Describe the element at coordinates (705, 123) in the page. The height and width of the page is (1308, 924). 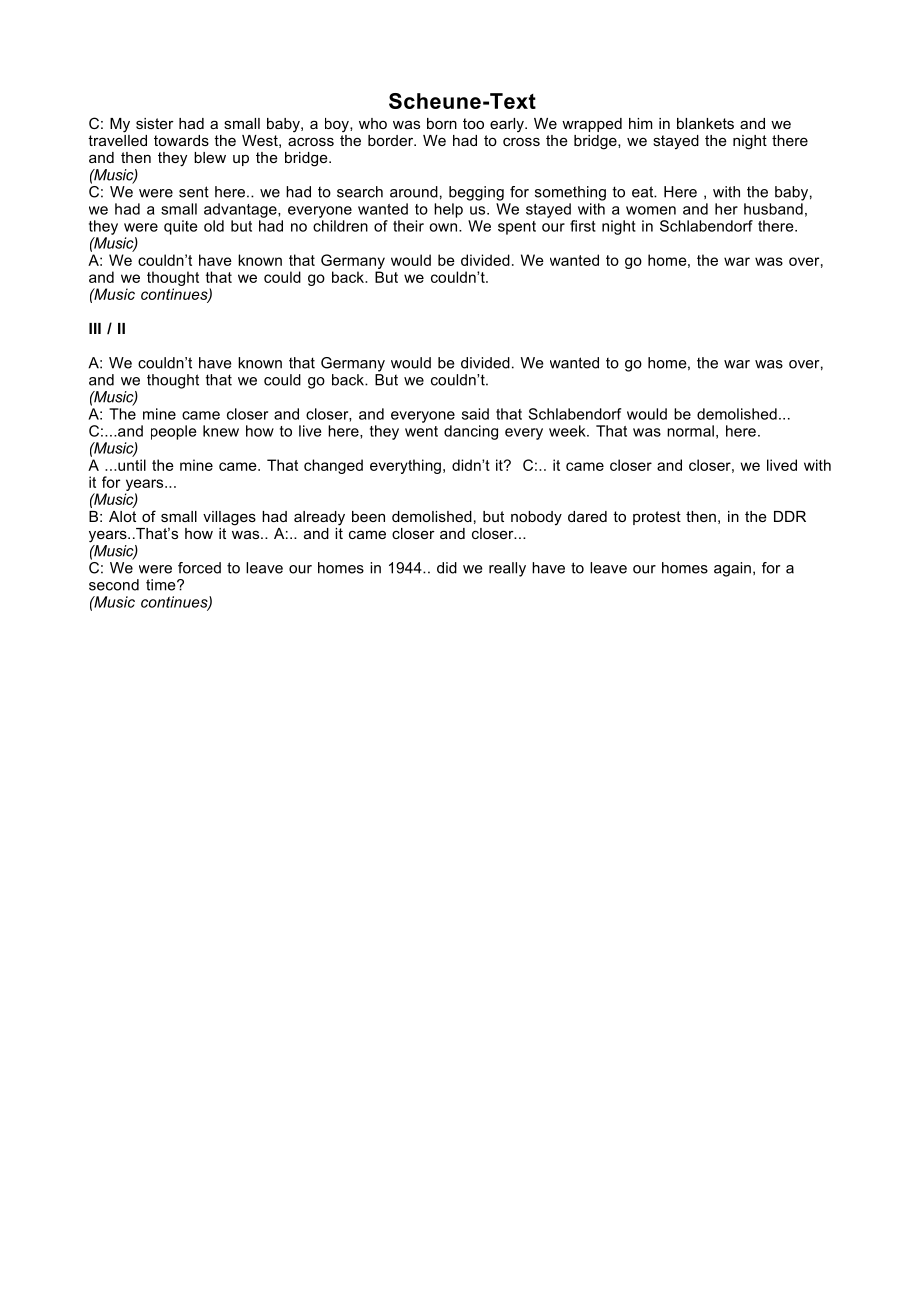
I see `blankets` at that location.
